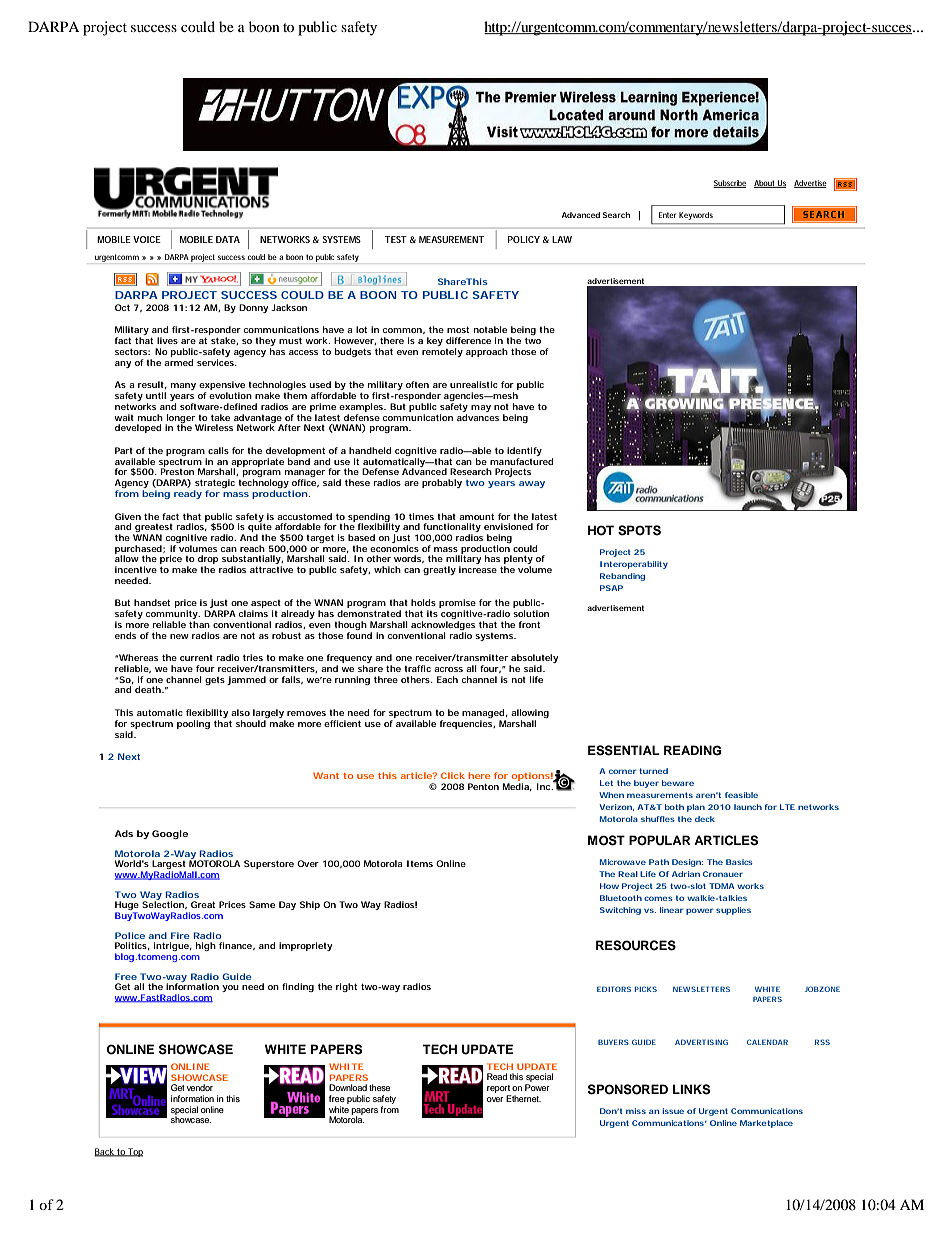 This screenshot has width=952, height=1233. Describe the element at coordinates (729, 184) in the screenshot. I see `Subscribe` at that location.
